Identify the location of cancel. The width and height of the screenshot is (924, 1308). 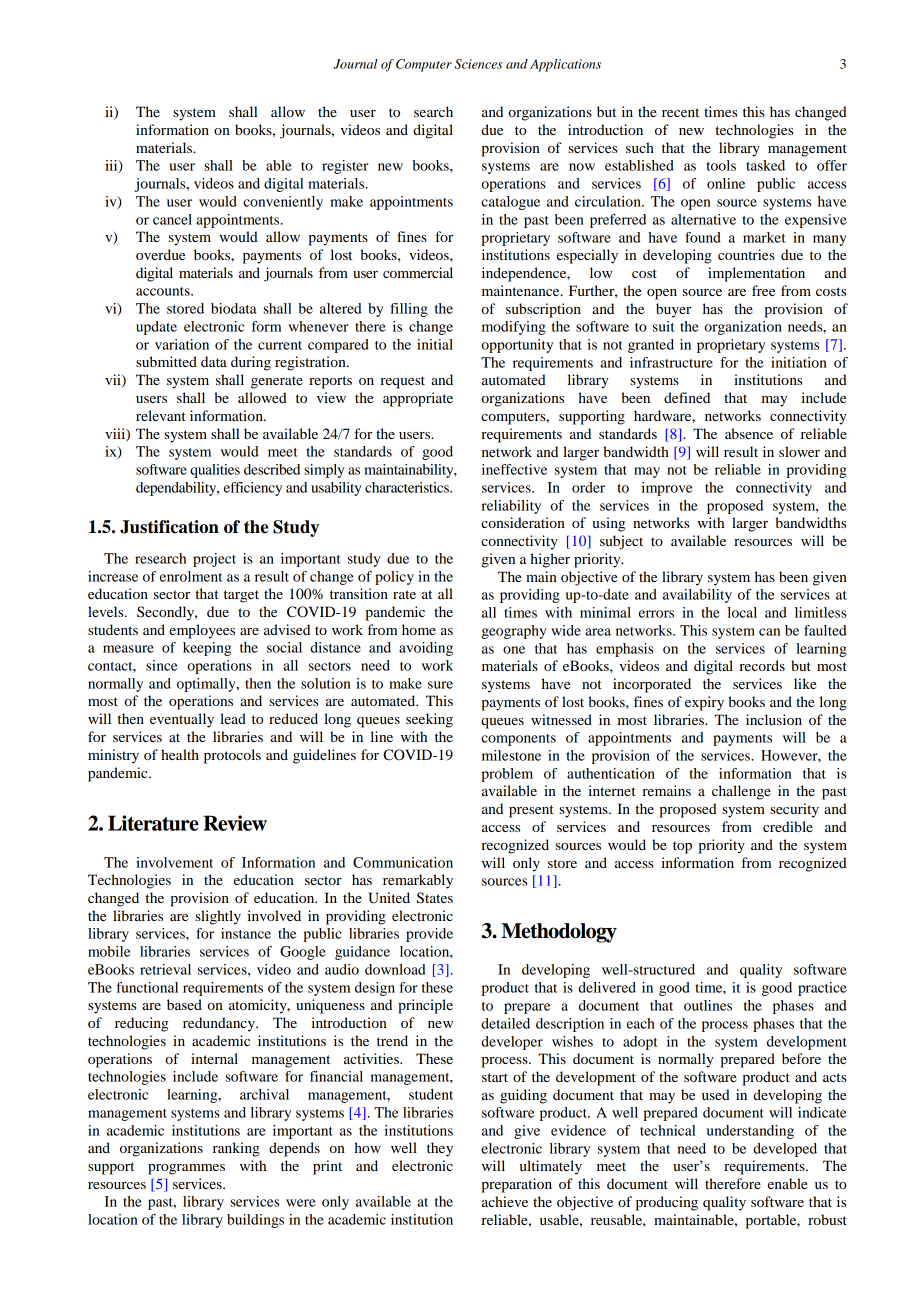
(172, 219).
